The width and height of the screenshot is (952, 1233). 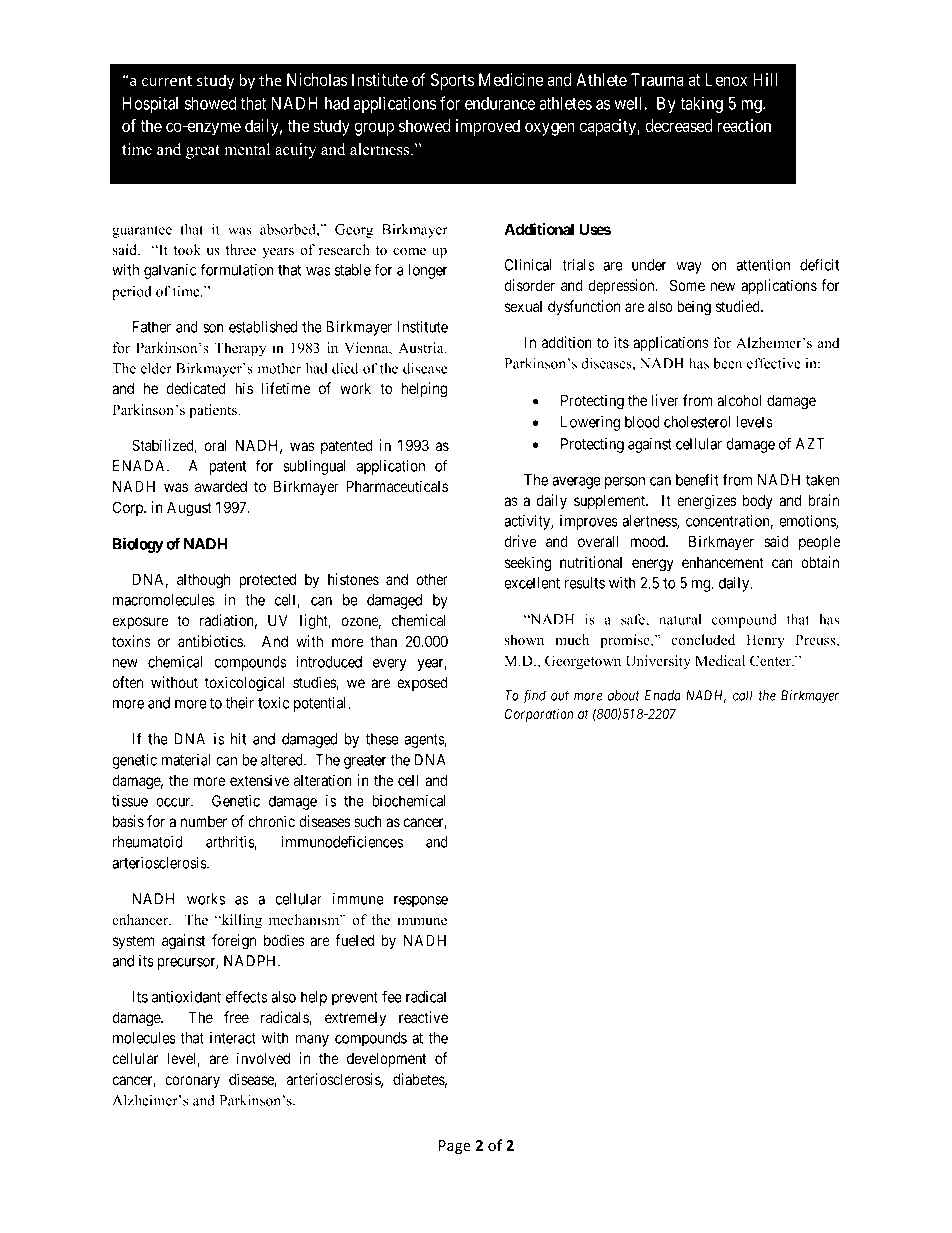 I want to click on oral, so click(x=215, y=445).
